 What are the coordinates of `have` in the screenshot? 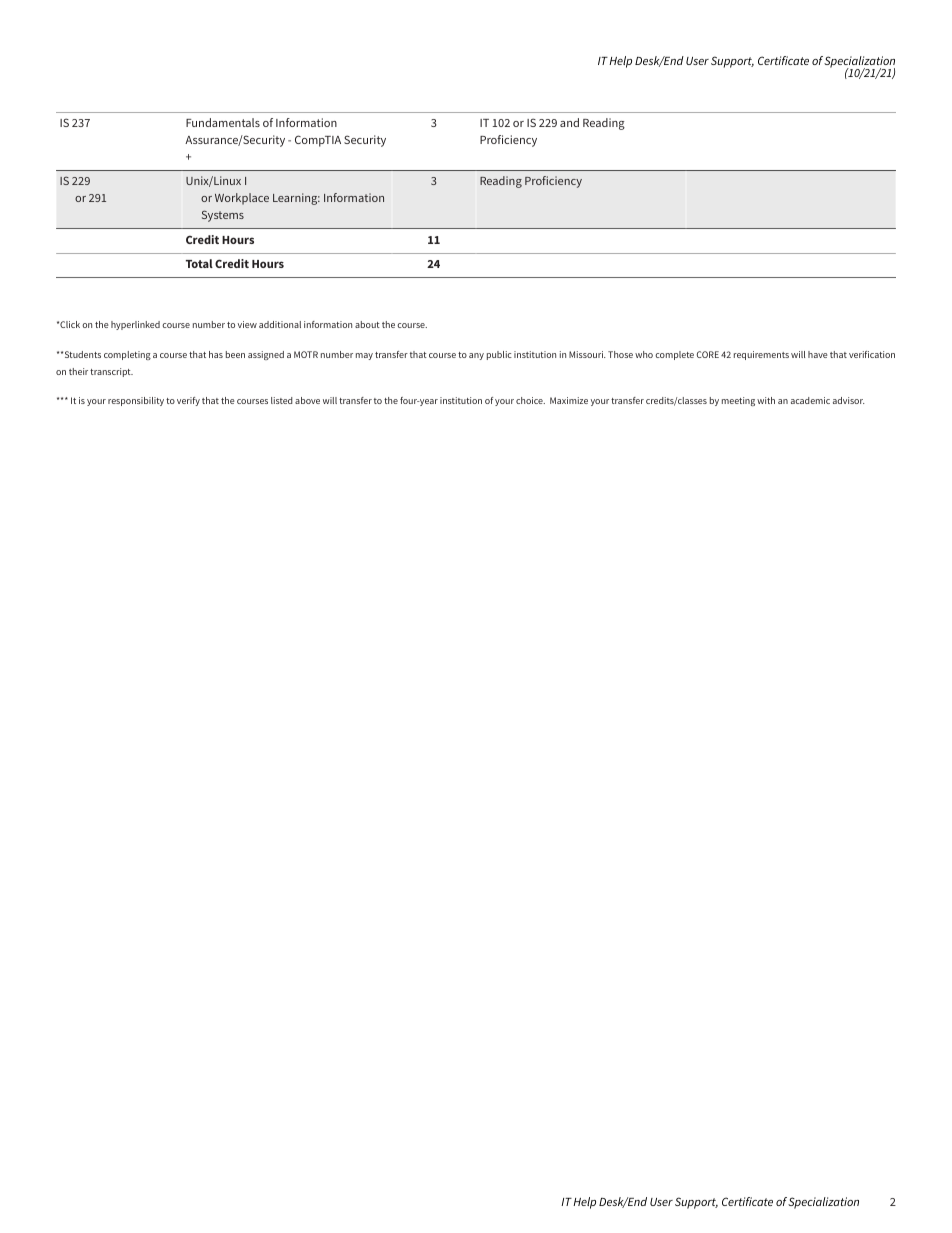 It's located at (818, 354).
